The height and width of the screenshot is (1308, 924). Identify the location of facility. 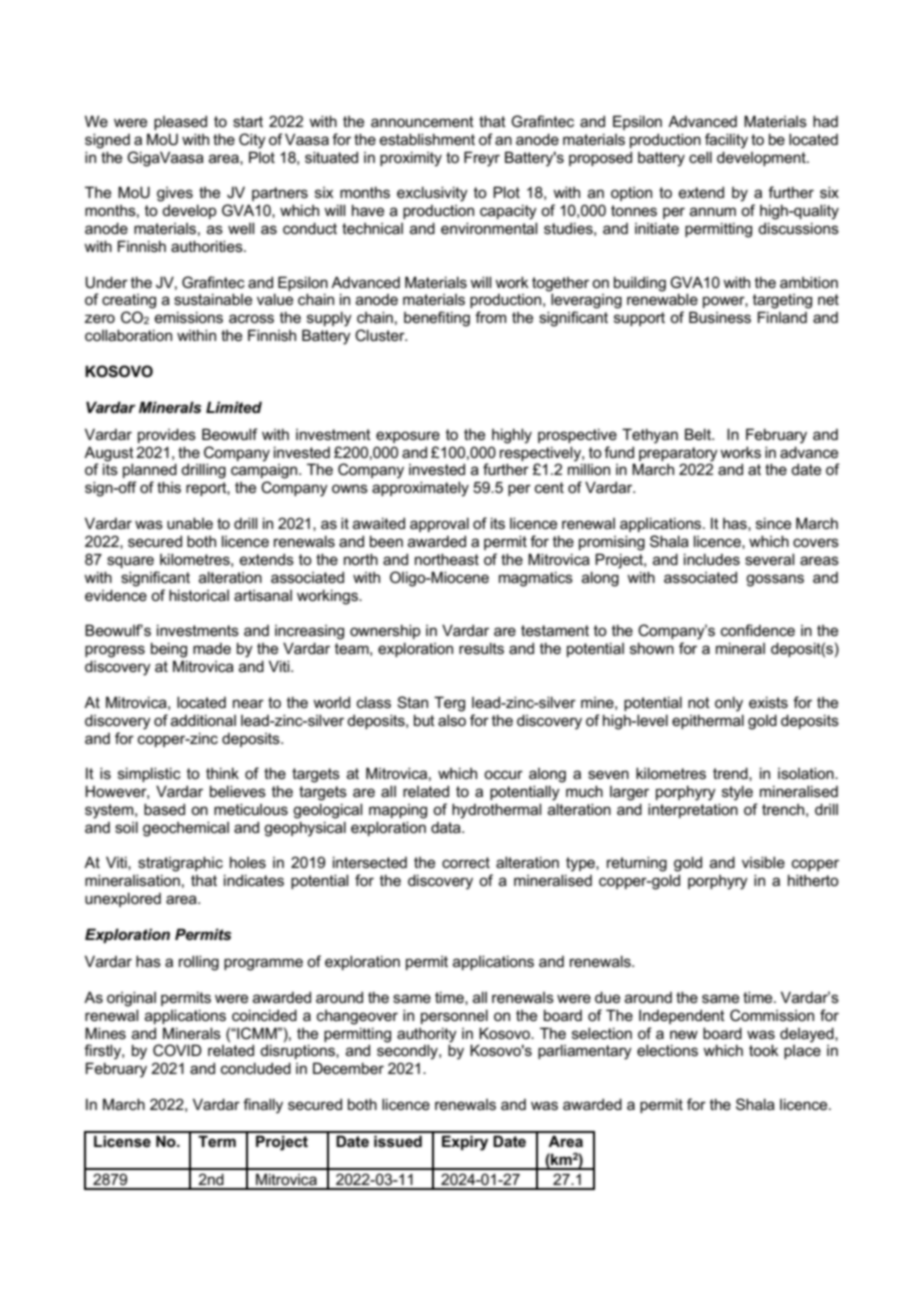
(726, 141).
